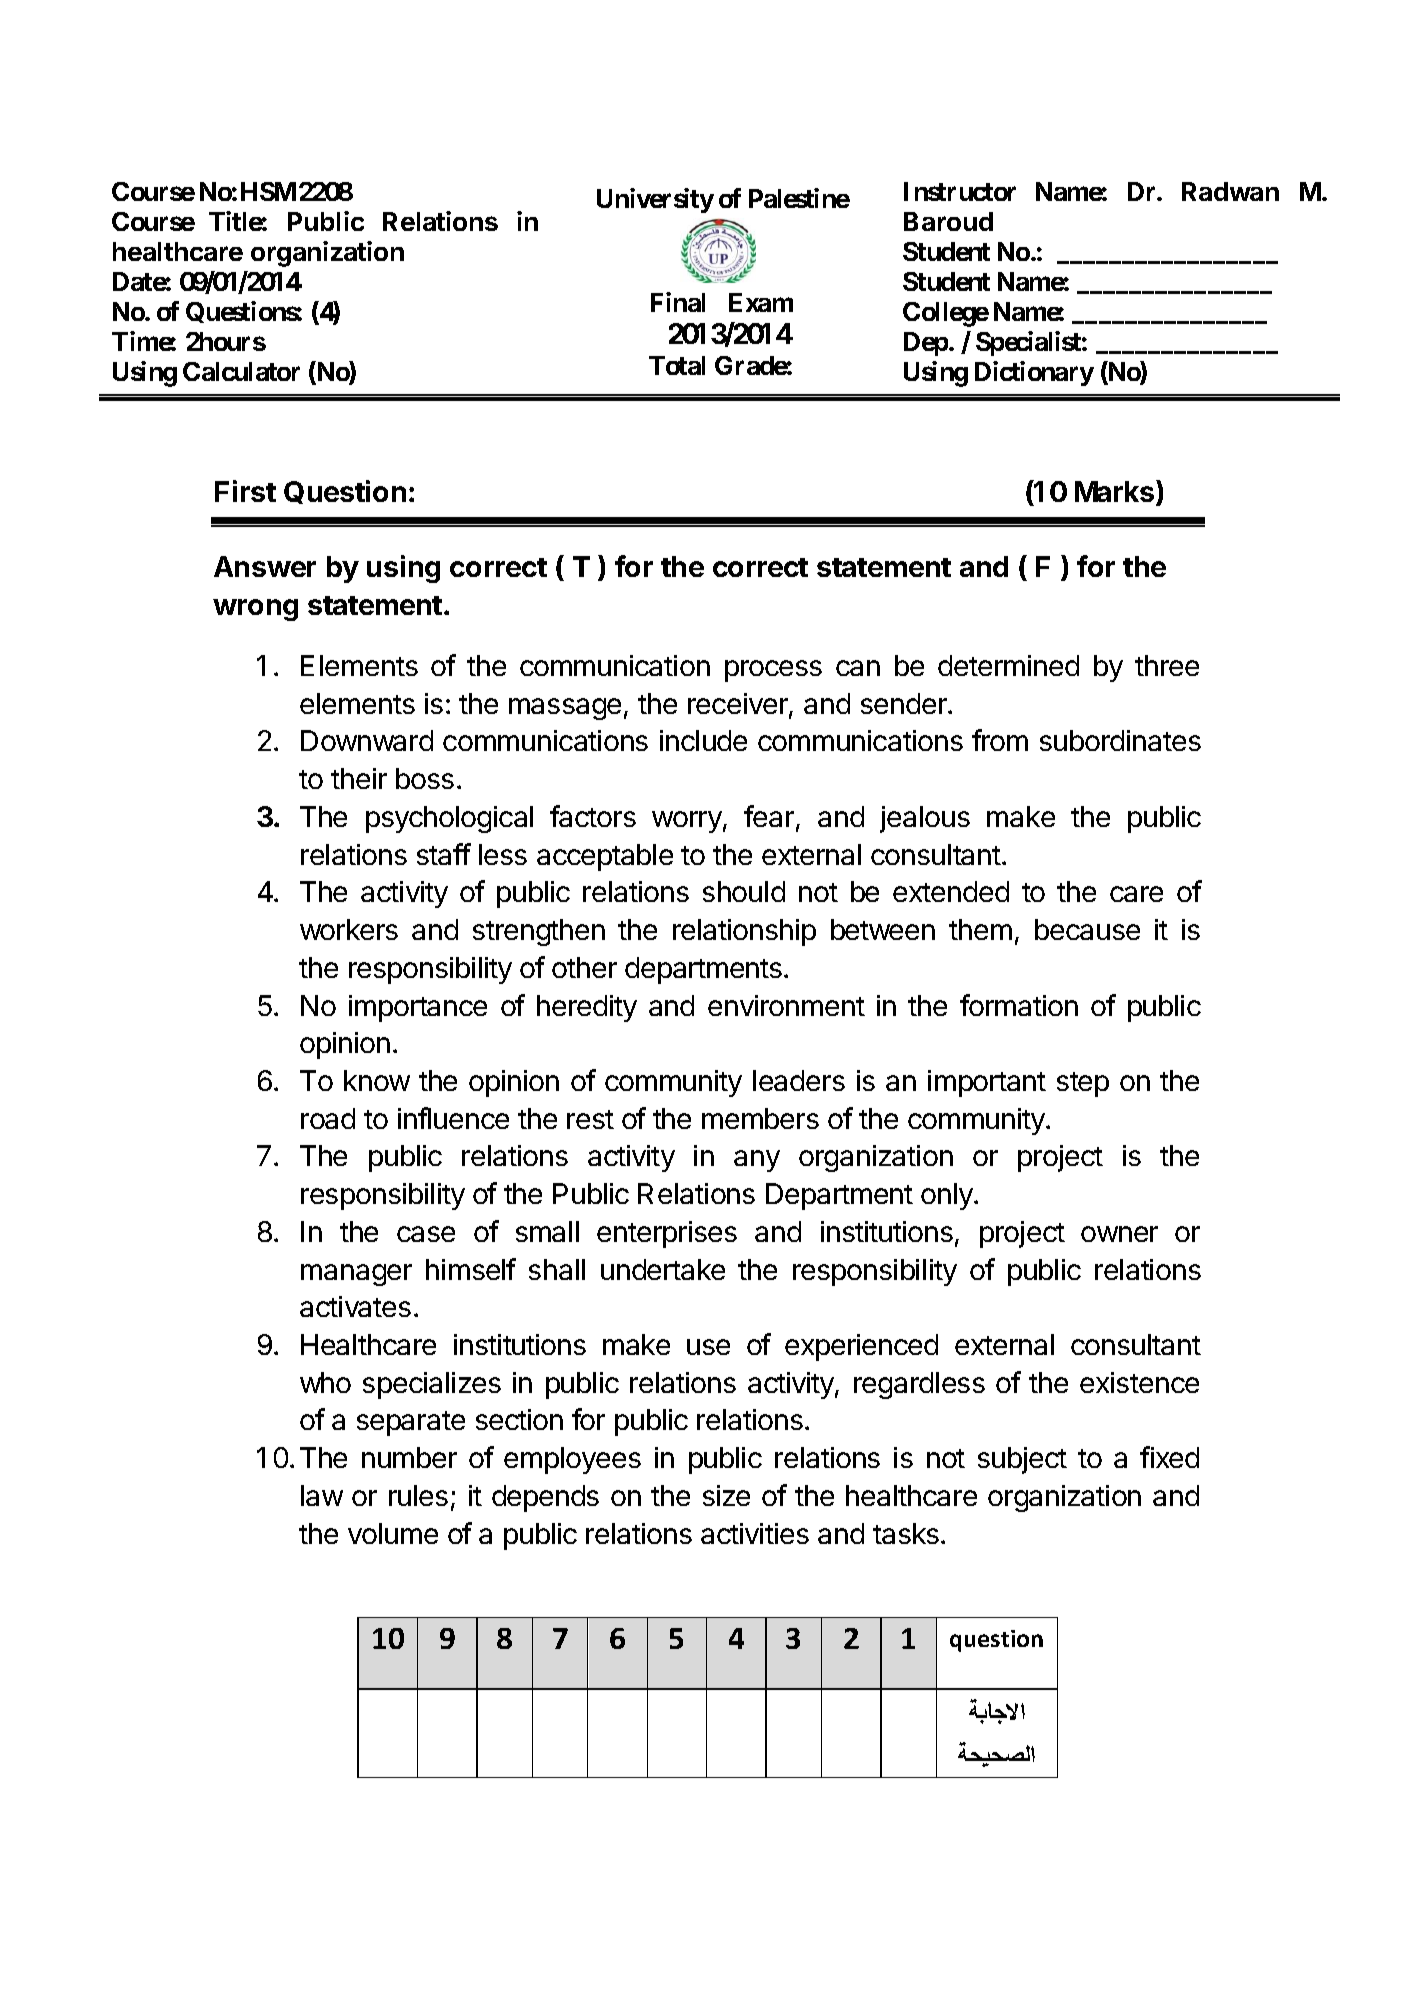 This page has height=2001, width=1415. I want to click on because, so click(1087, 929).
